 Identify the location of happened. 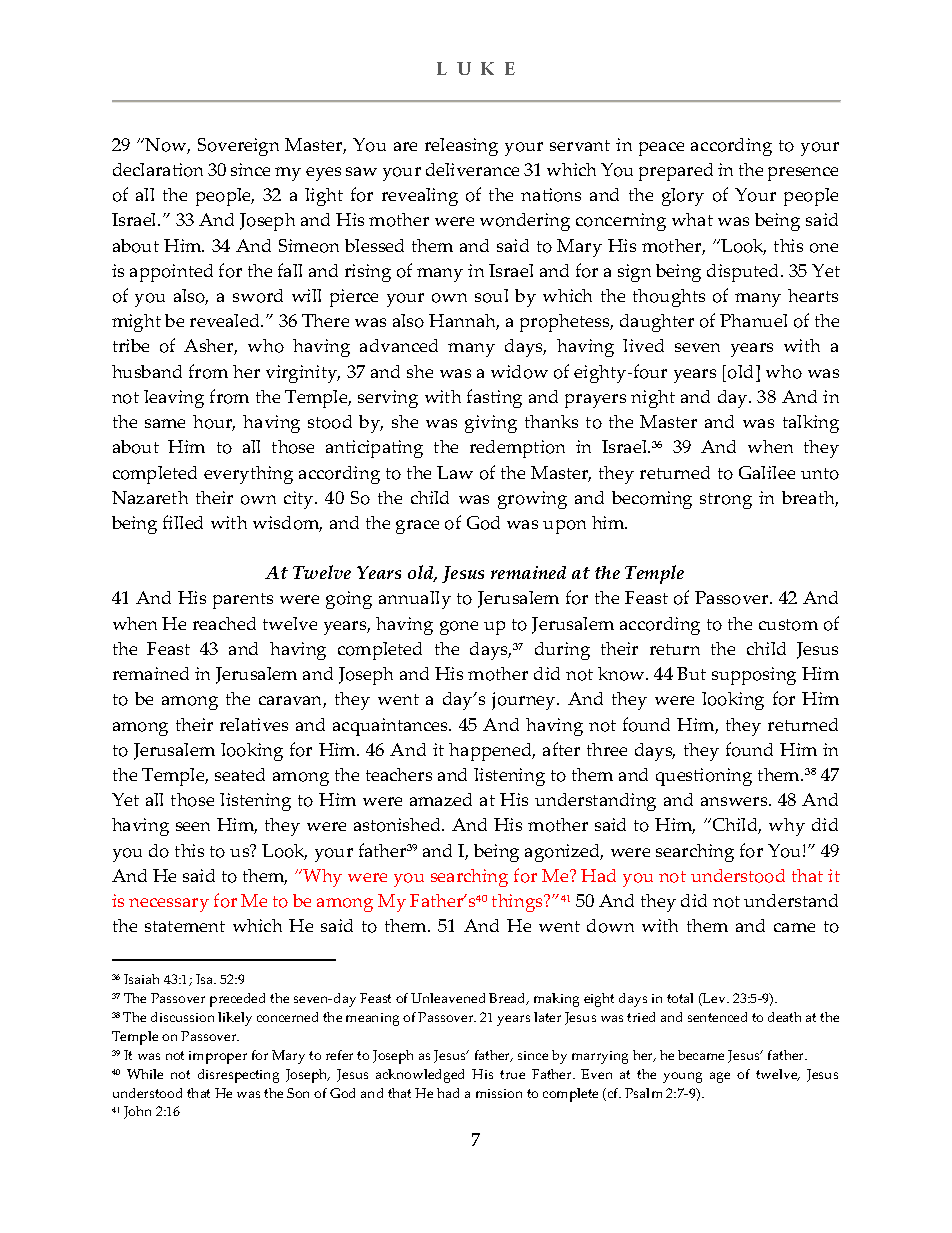
(492, 752).
